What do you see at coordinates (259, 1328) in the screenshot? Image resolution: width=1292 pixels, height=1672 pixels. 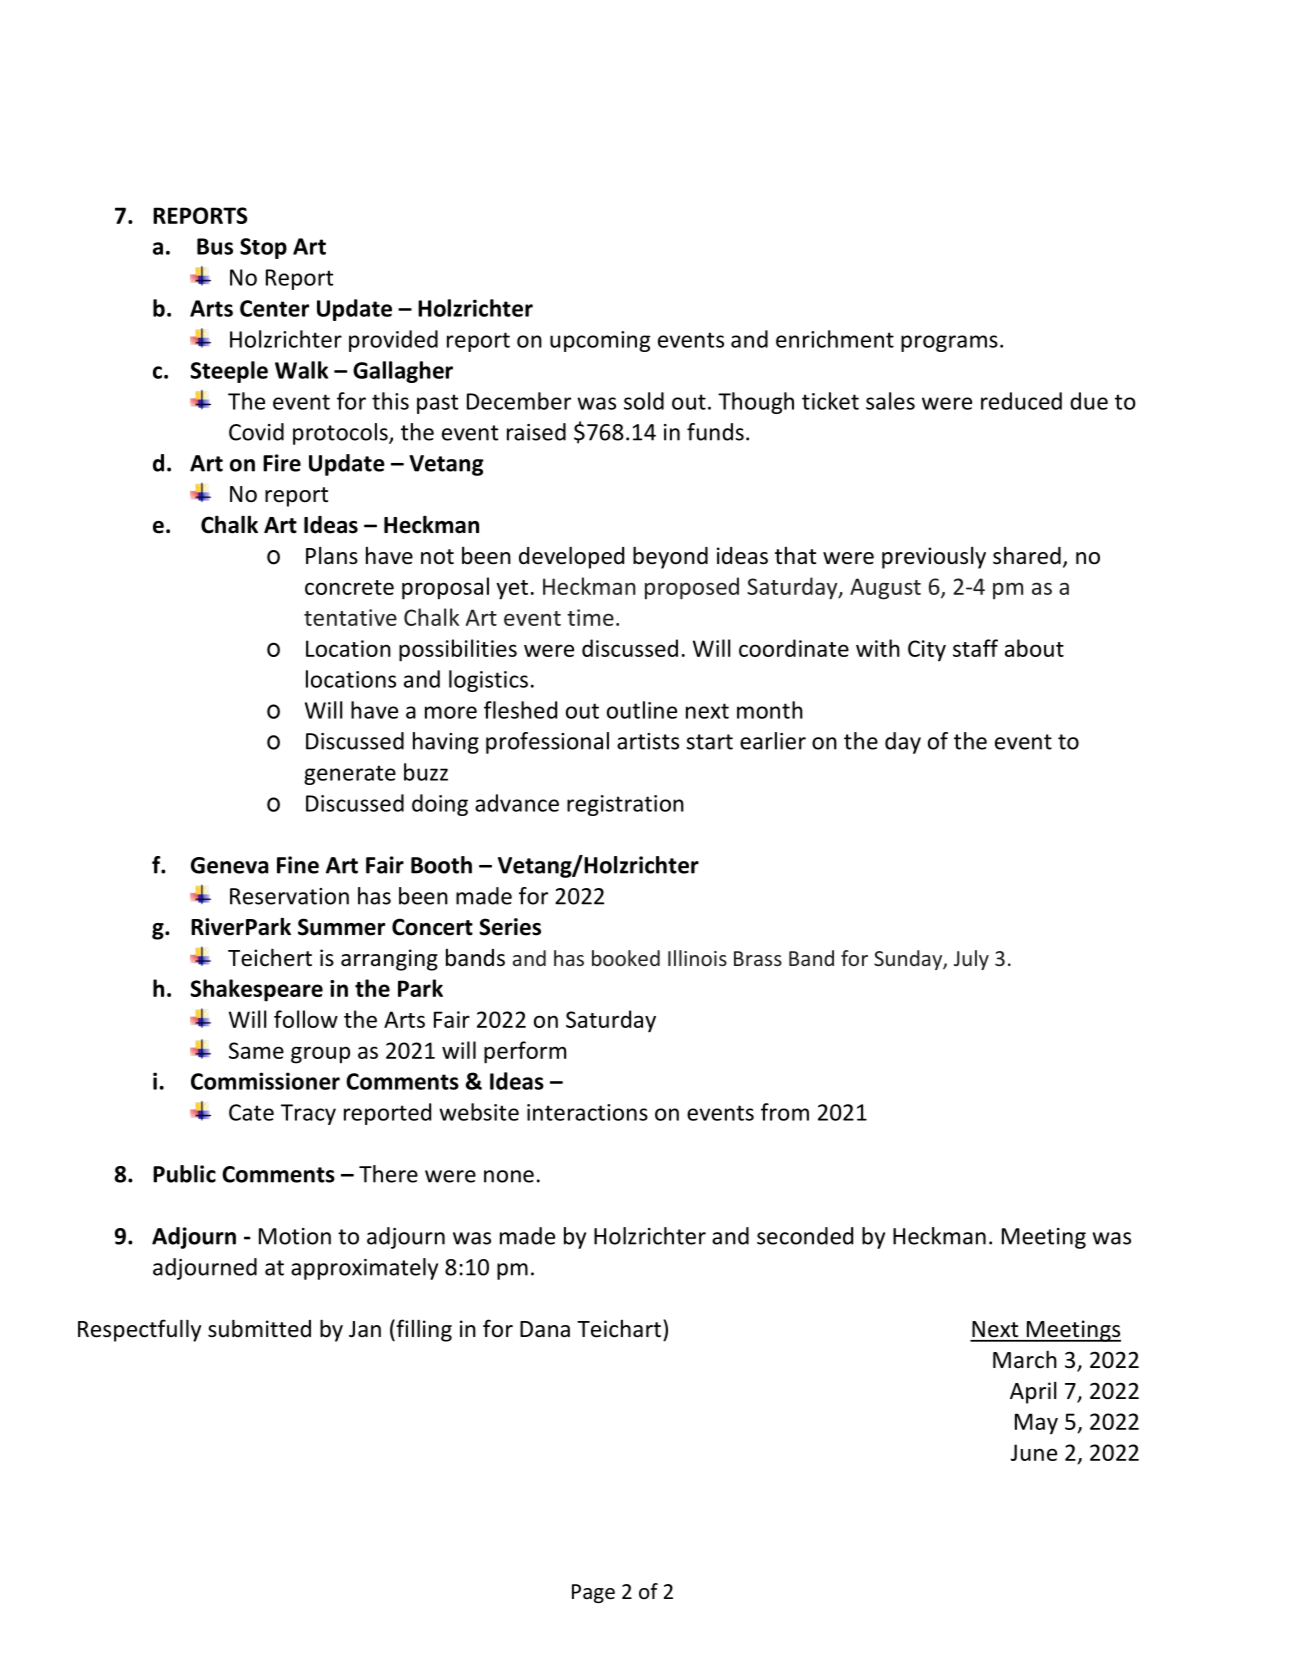 I see `submitted` at bounding box center [259, 1328].
